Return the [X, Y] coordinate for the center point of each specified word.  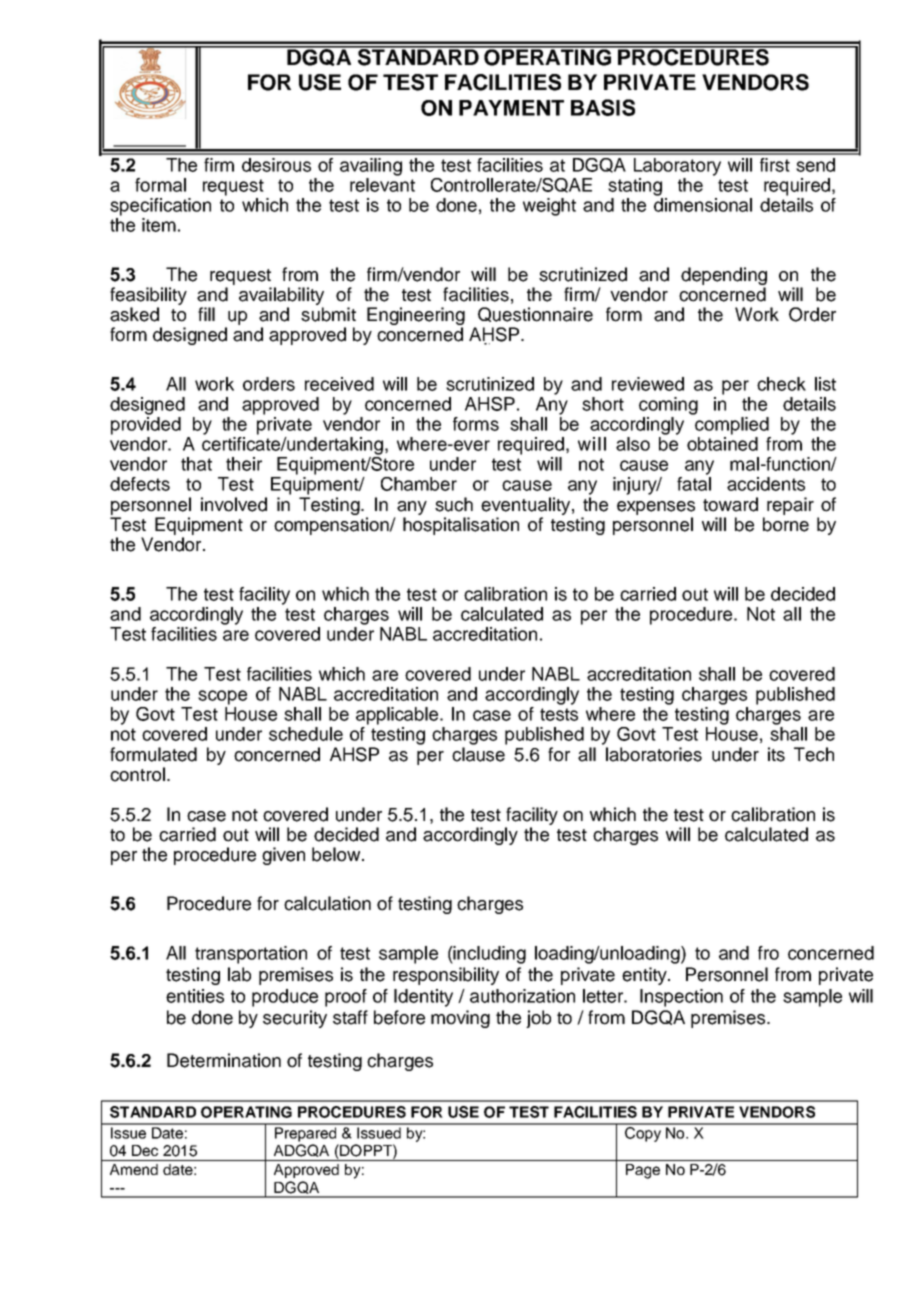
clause [478, 754]
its [776, 754]
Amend [134, 1169]
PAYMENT [511, 108]
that [196, 464]
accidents [766, 484]
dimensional [703, 205]
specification [160, 207]
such [454, 504]
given [283, 856]
